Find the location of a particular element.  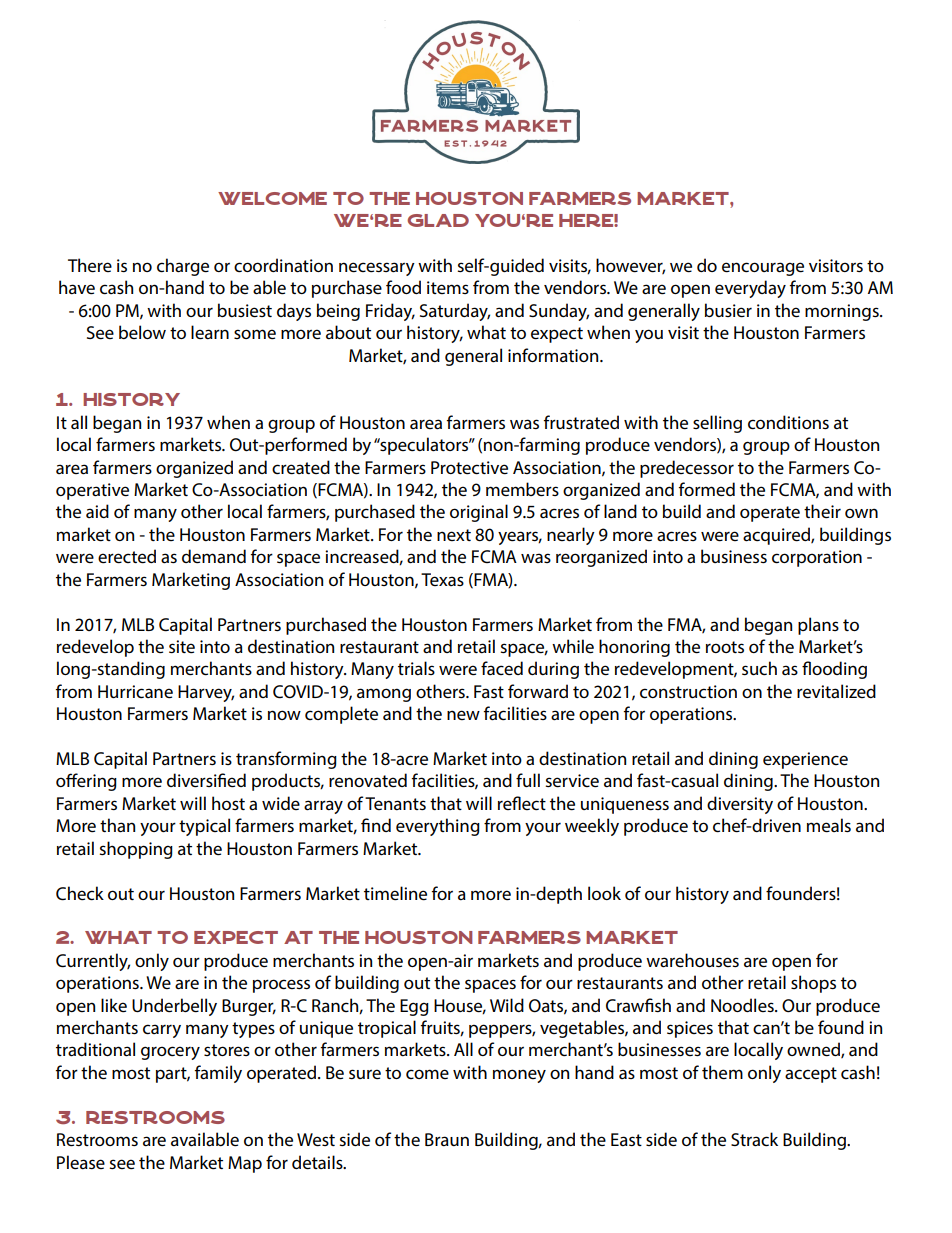

Map is located at coordinates (245, 1164).
